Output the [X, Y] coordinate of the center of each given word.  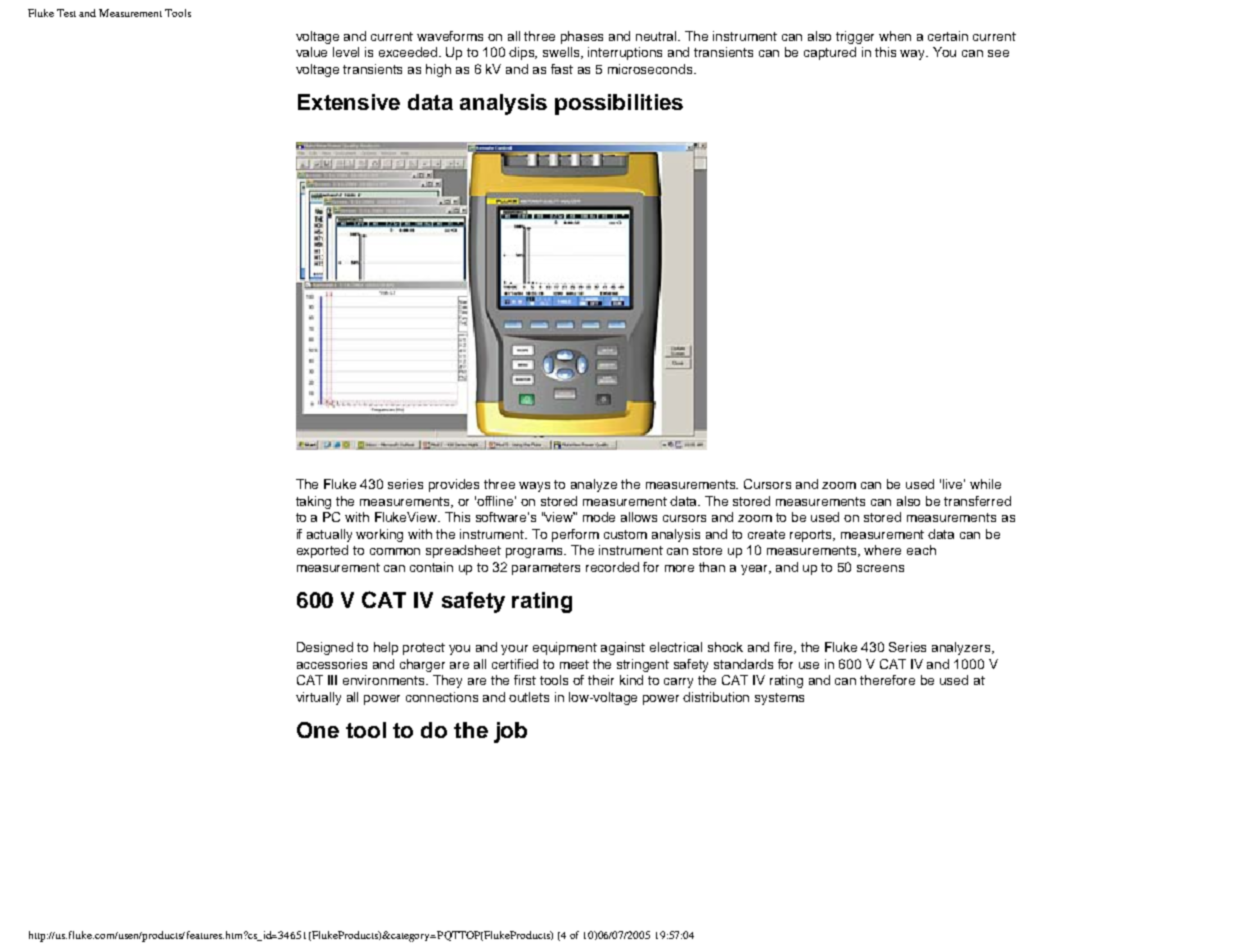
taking [313, 502]
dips [523, 53]
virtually [318, 698]
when [895, 36]
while [985, 484]
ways [534, 487]
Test [66, 13]
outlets [529, 697]
